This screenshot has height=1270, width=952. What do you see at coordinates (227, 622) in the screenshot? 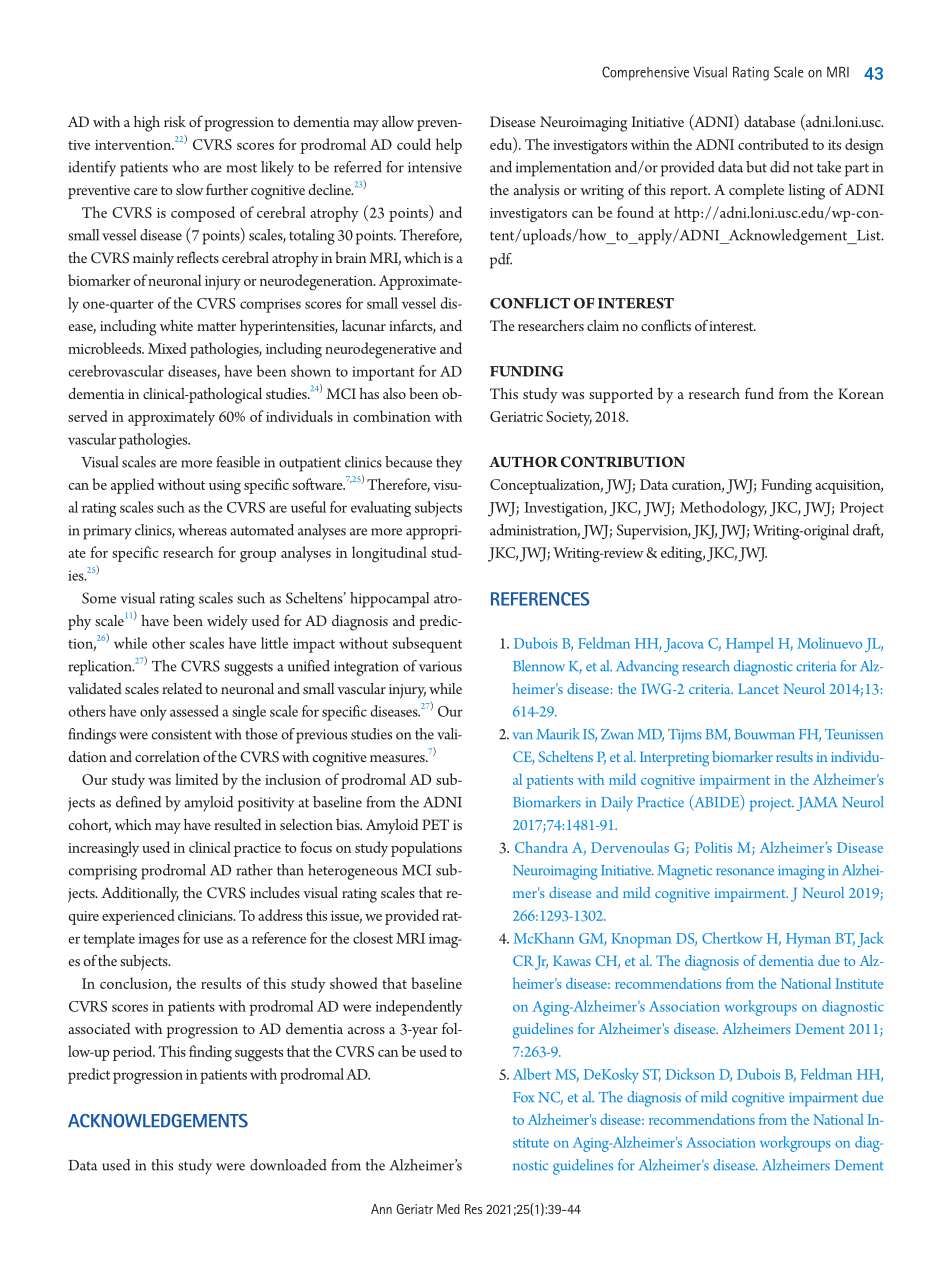
I see `widely` at bounding box center [227, 622].
